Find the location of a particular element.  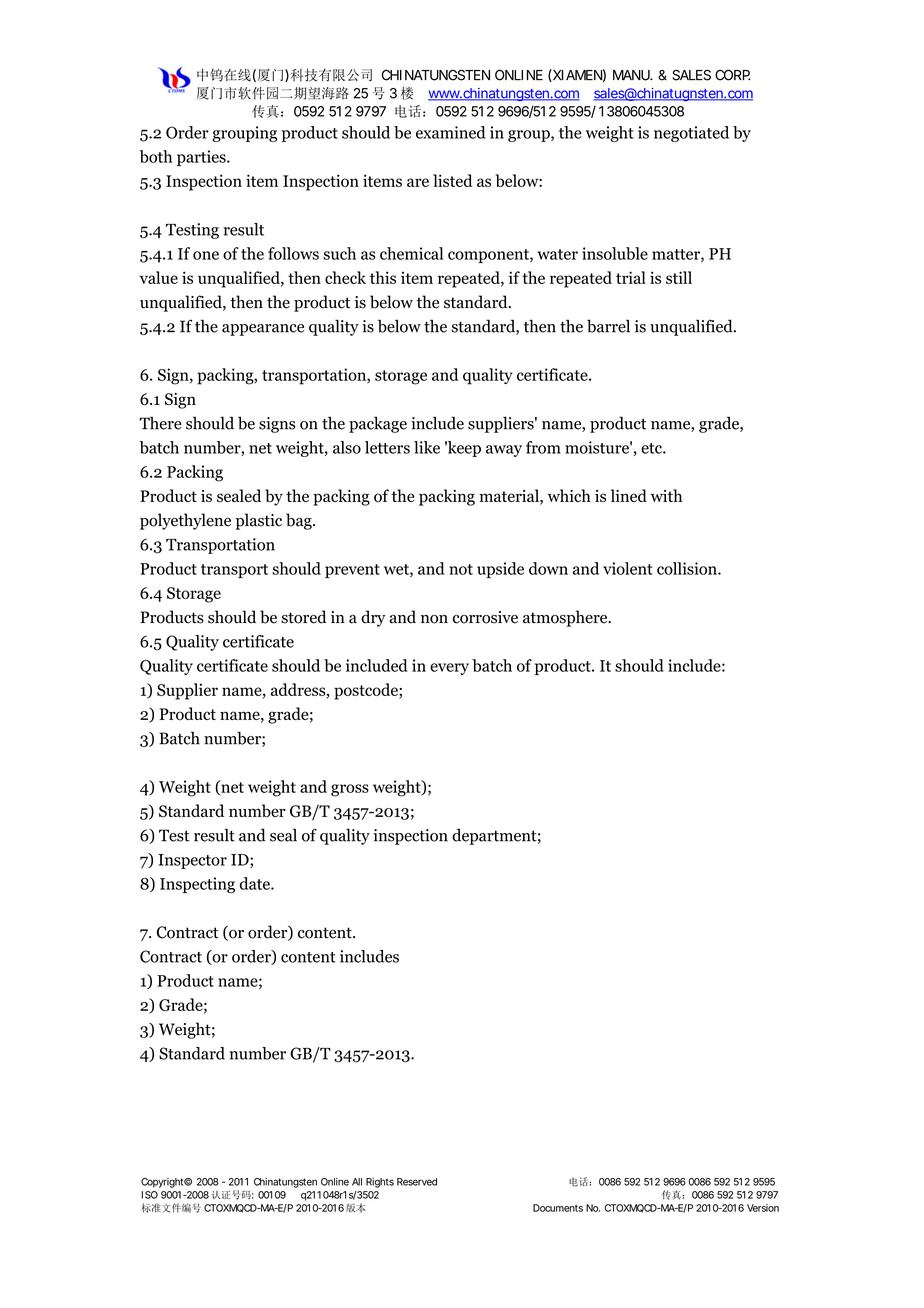

ISO is located at coordinates (149, 1195).
